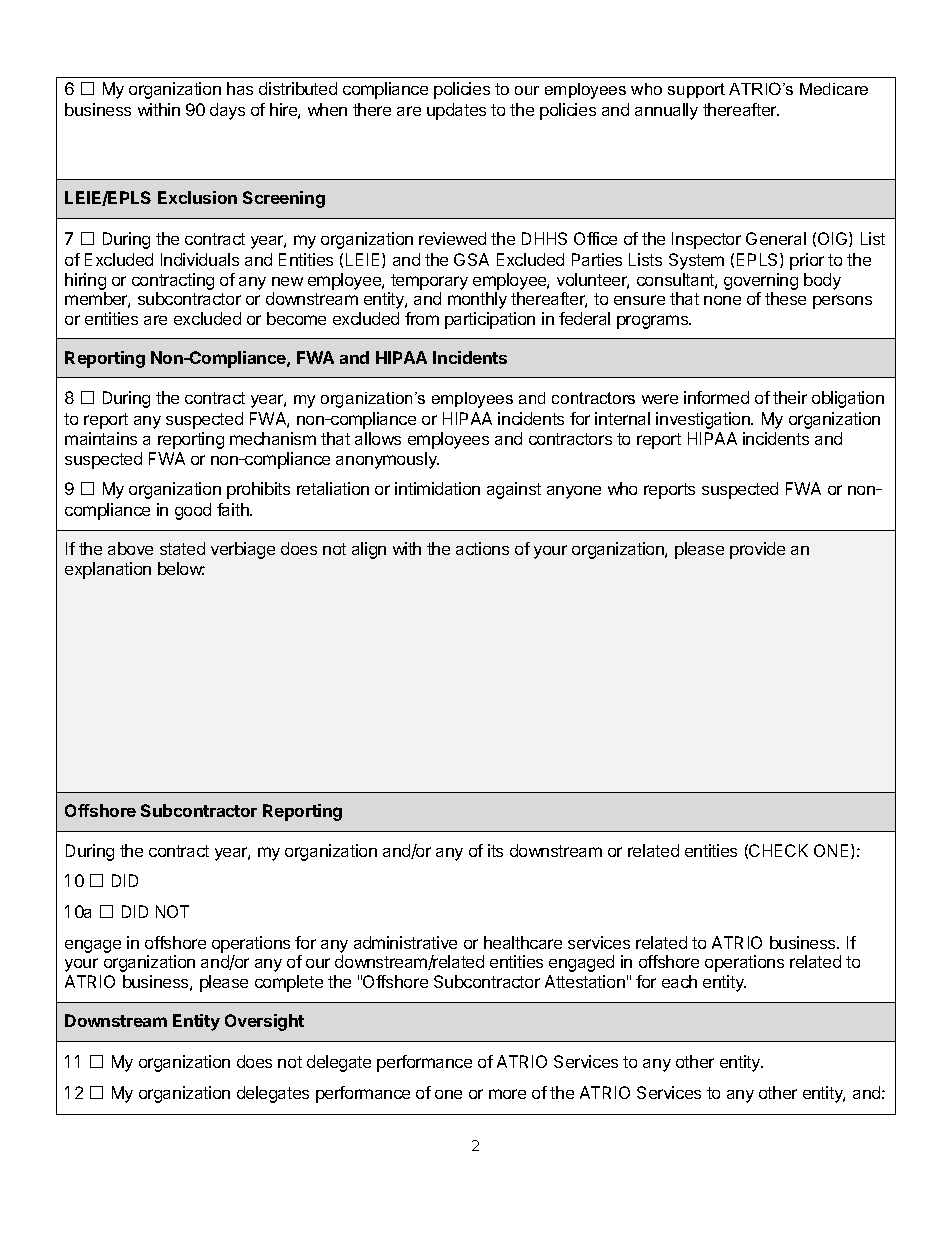 Image resolution: width=952 pixels, height=1233 pixels. Describe the element at coordinates (101, 438) in the document. I see `maintains` at that location.
